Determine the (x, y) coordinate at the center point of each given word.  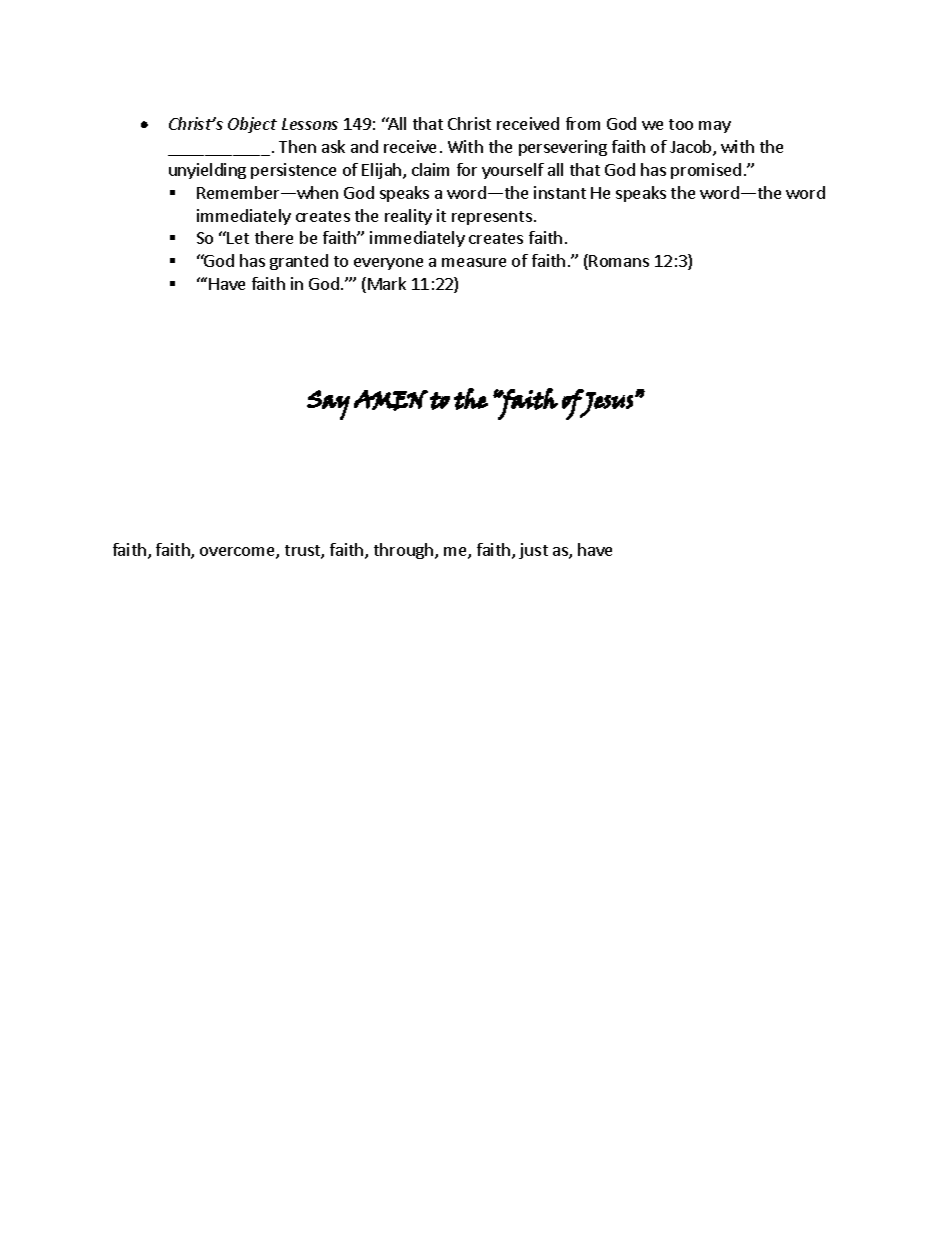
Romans (619, 261)
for (467, 169)
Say (328, 405)
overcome (238, 553)
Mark (387, 283)
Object (252, 125)
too (681, 124)
